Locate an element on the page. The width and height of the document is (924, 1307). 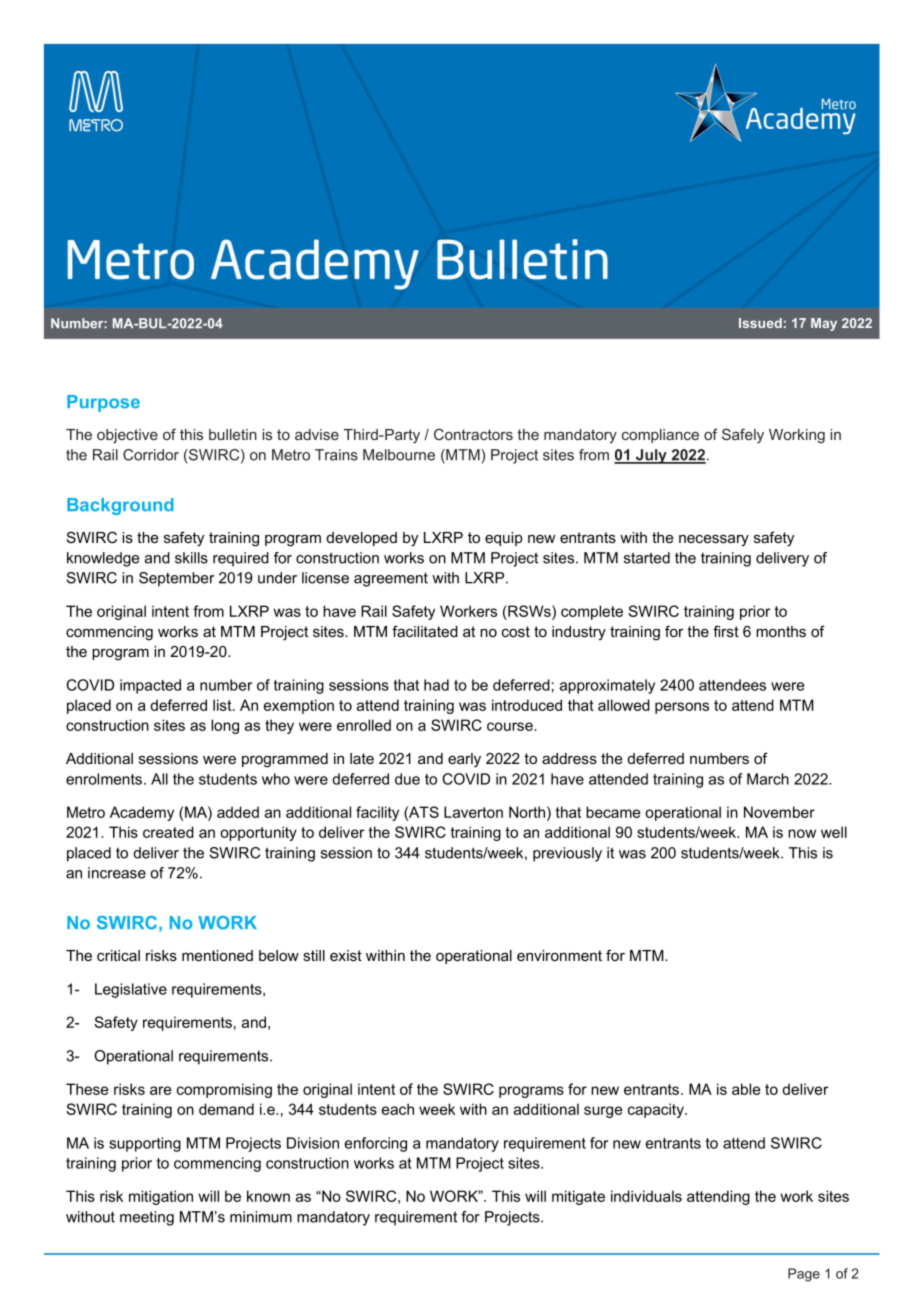
Purpose is located at coordinates (103, 403).
